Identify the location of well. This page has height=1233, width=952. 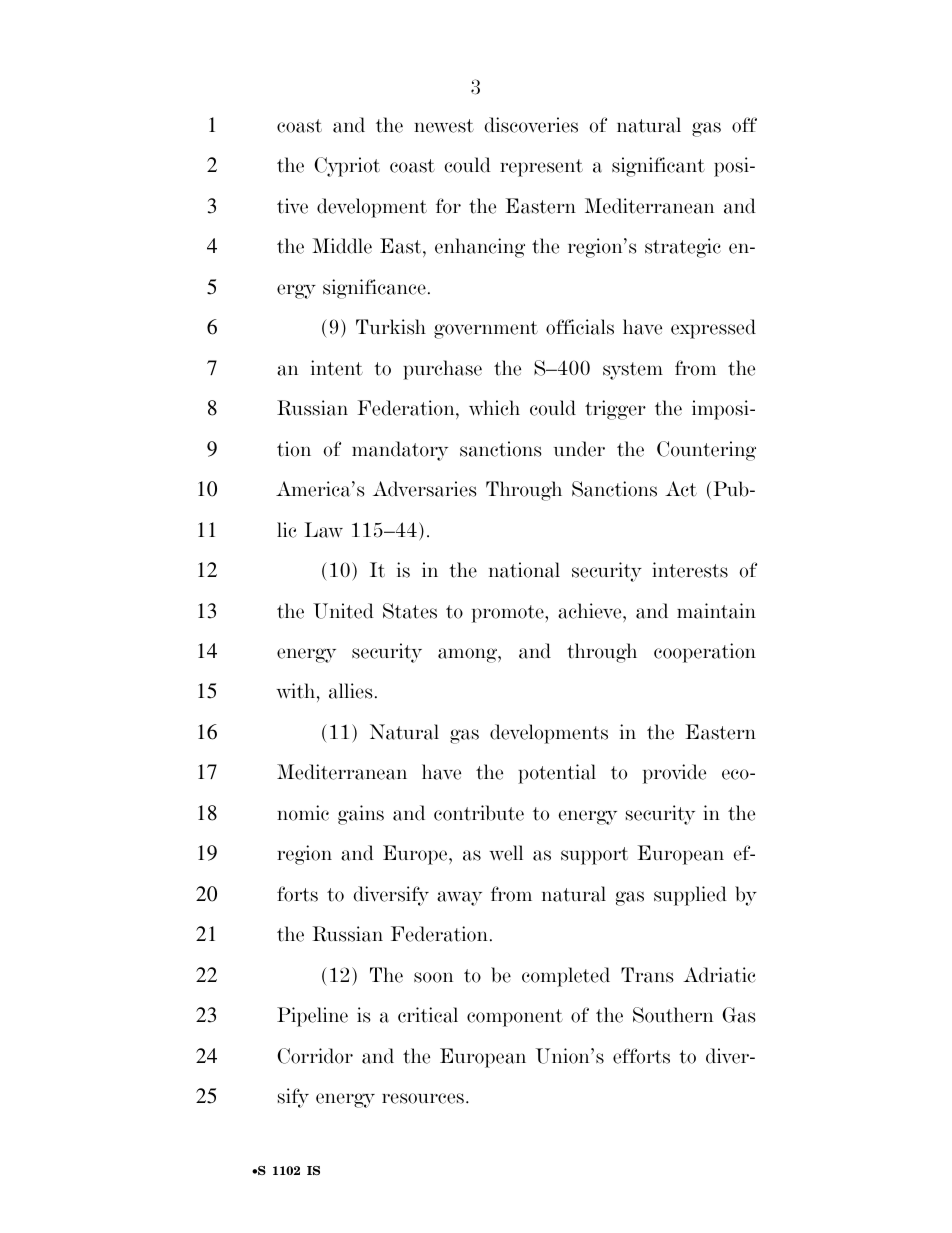
(506, 853).
